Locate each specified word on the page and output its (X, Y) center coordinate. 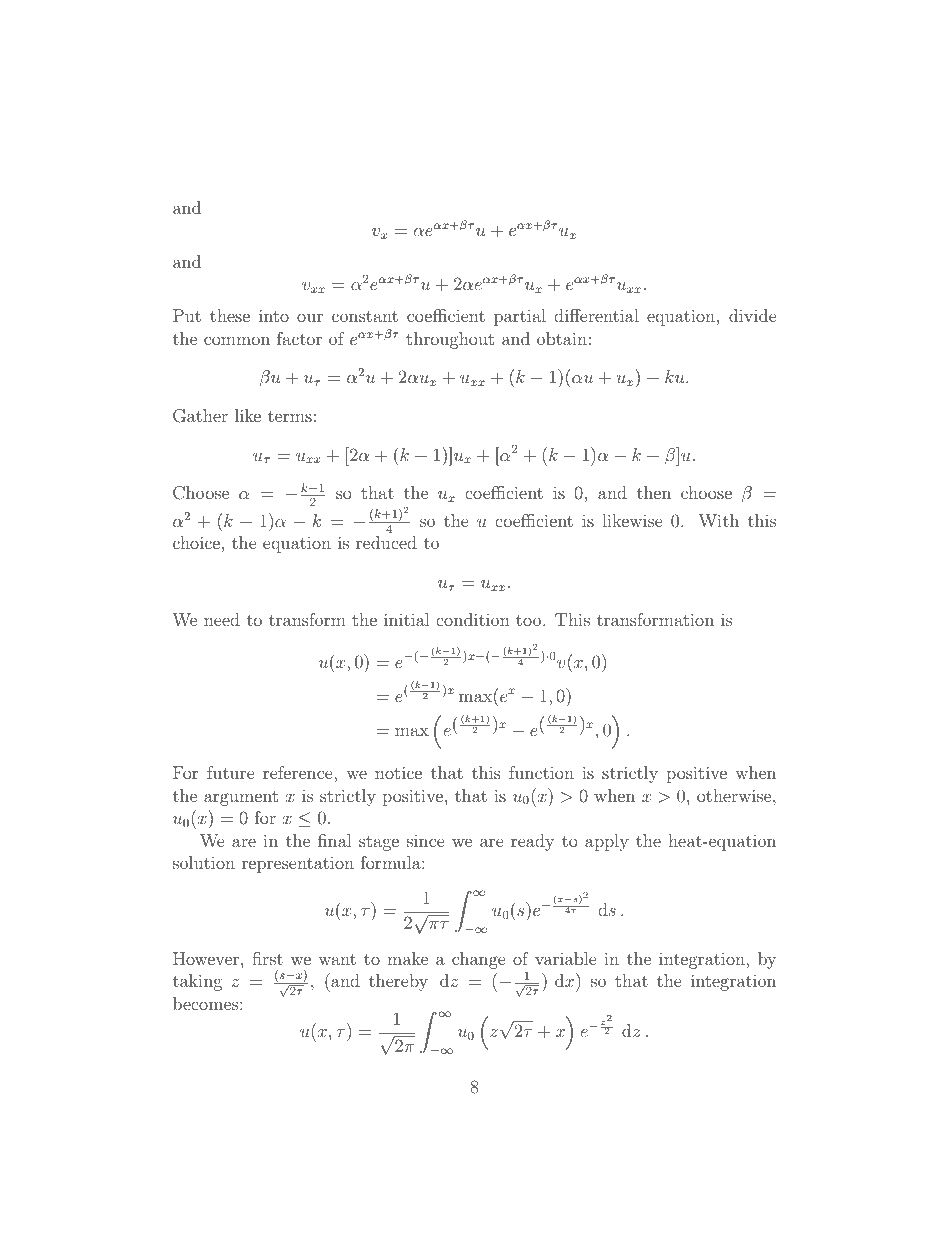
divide (753, 315)
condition (473, 619)
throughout (450, 340)
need (222, 619)
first (267, 958)
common (237, 340)
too (528, 620)
